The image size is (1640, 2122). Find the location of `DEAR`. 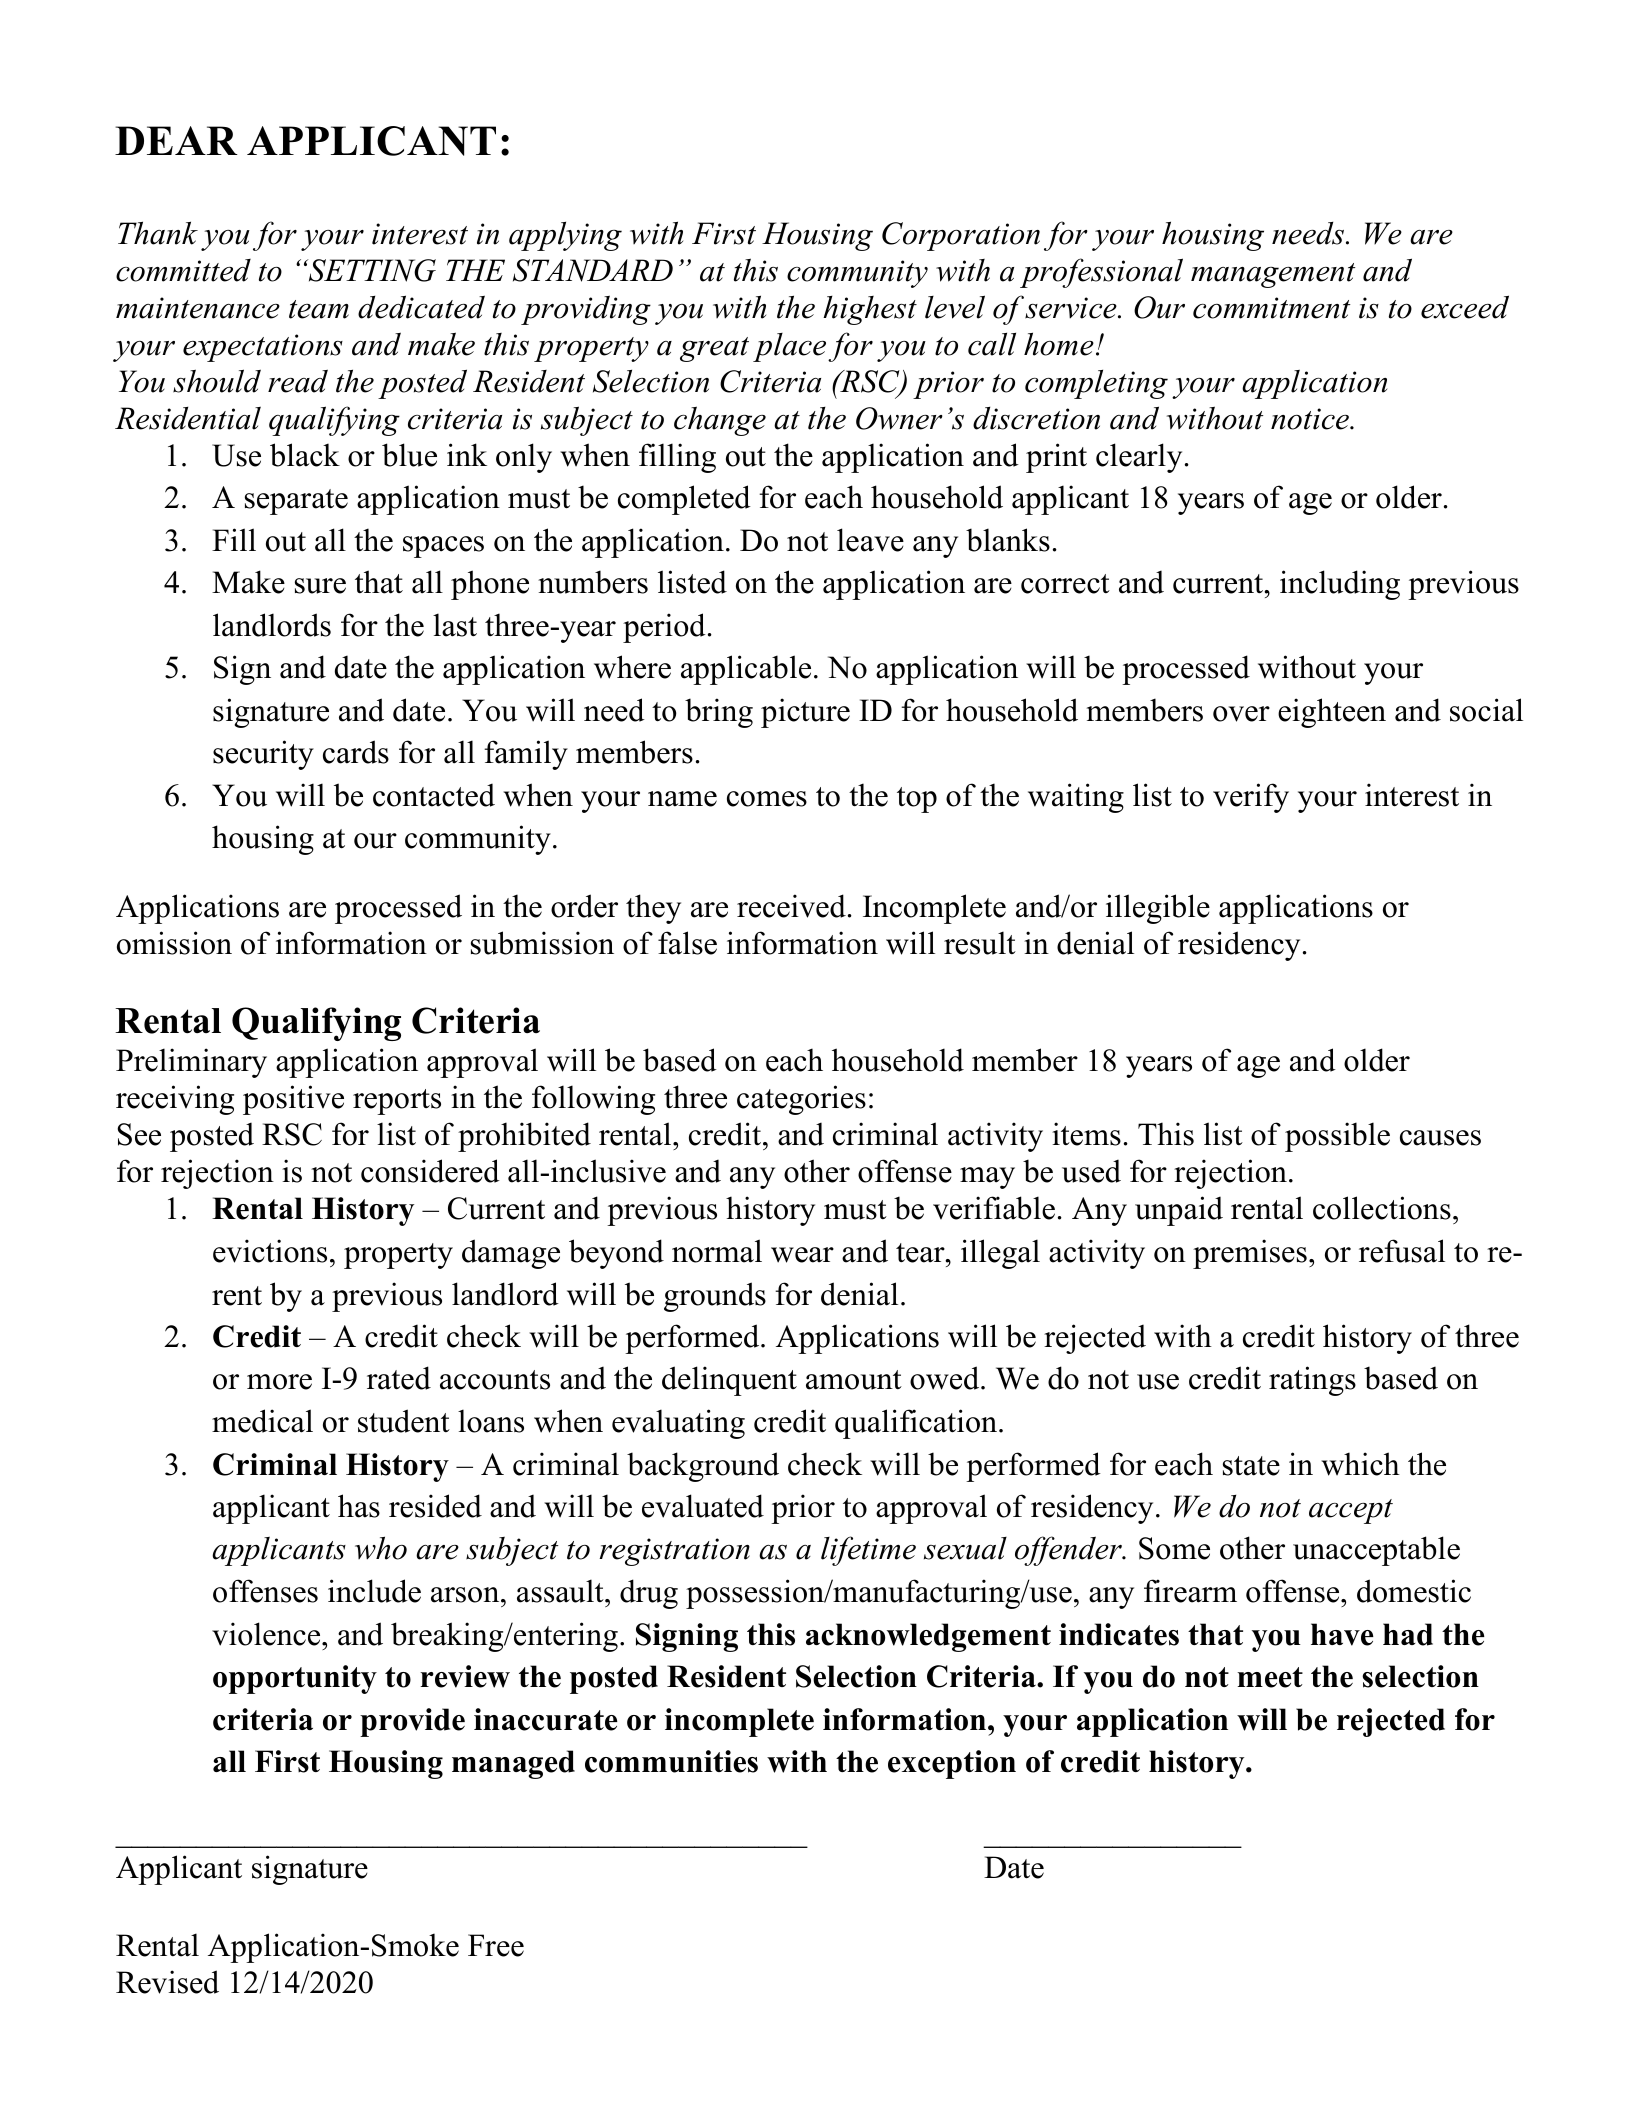

DEAR is located at coordinates (176, 140).
